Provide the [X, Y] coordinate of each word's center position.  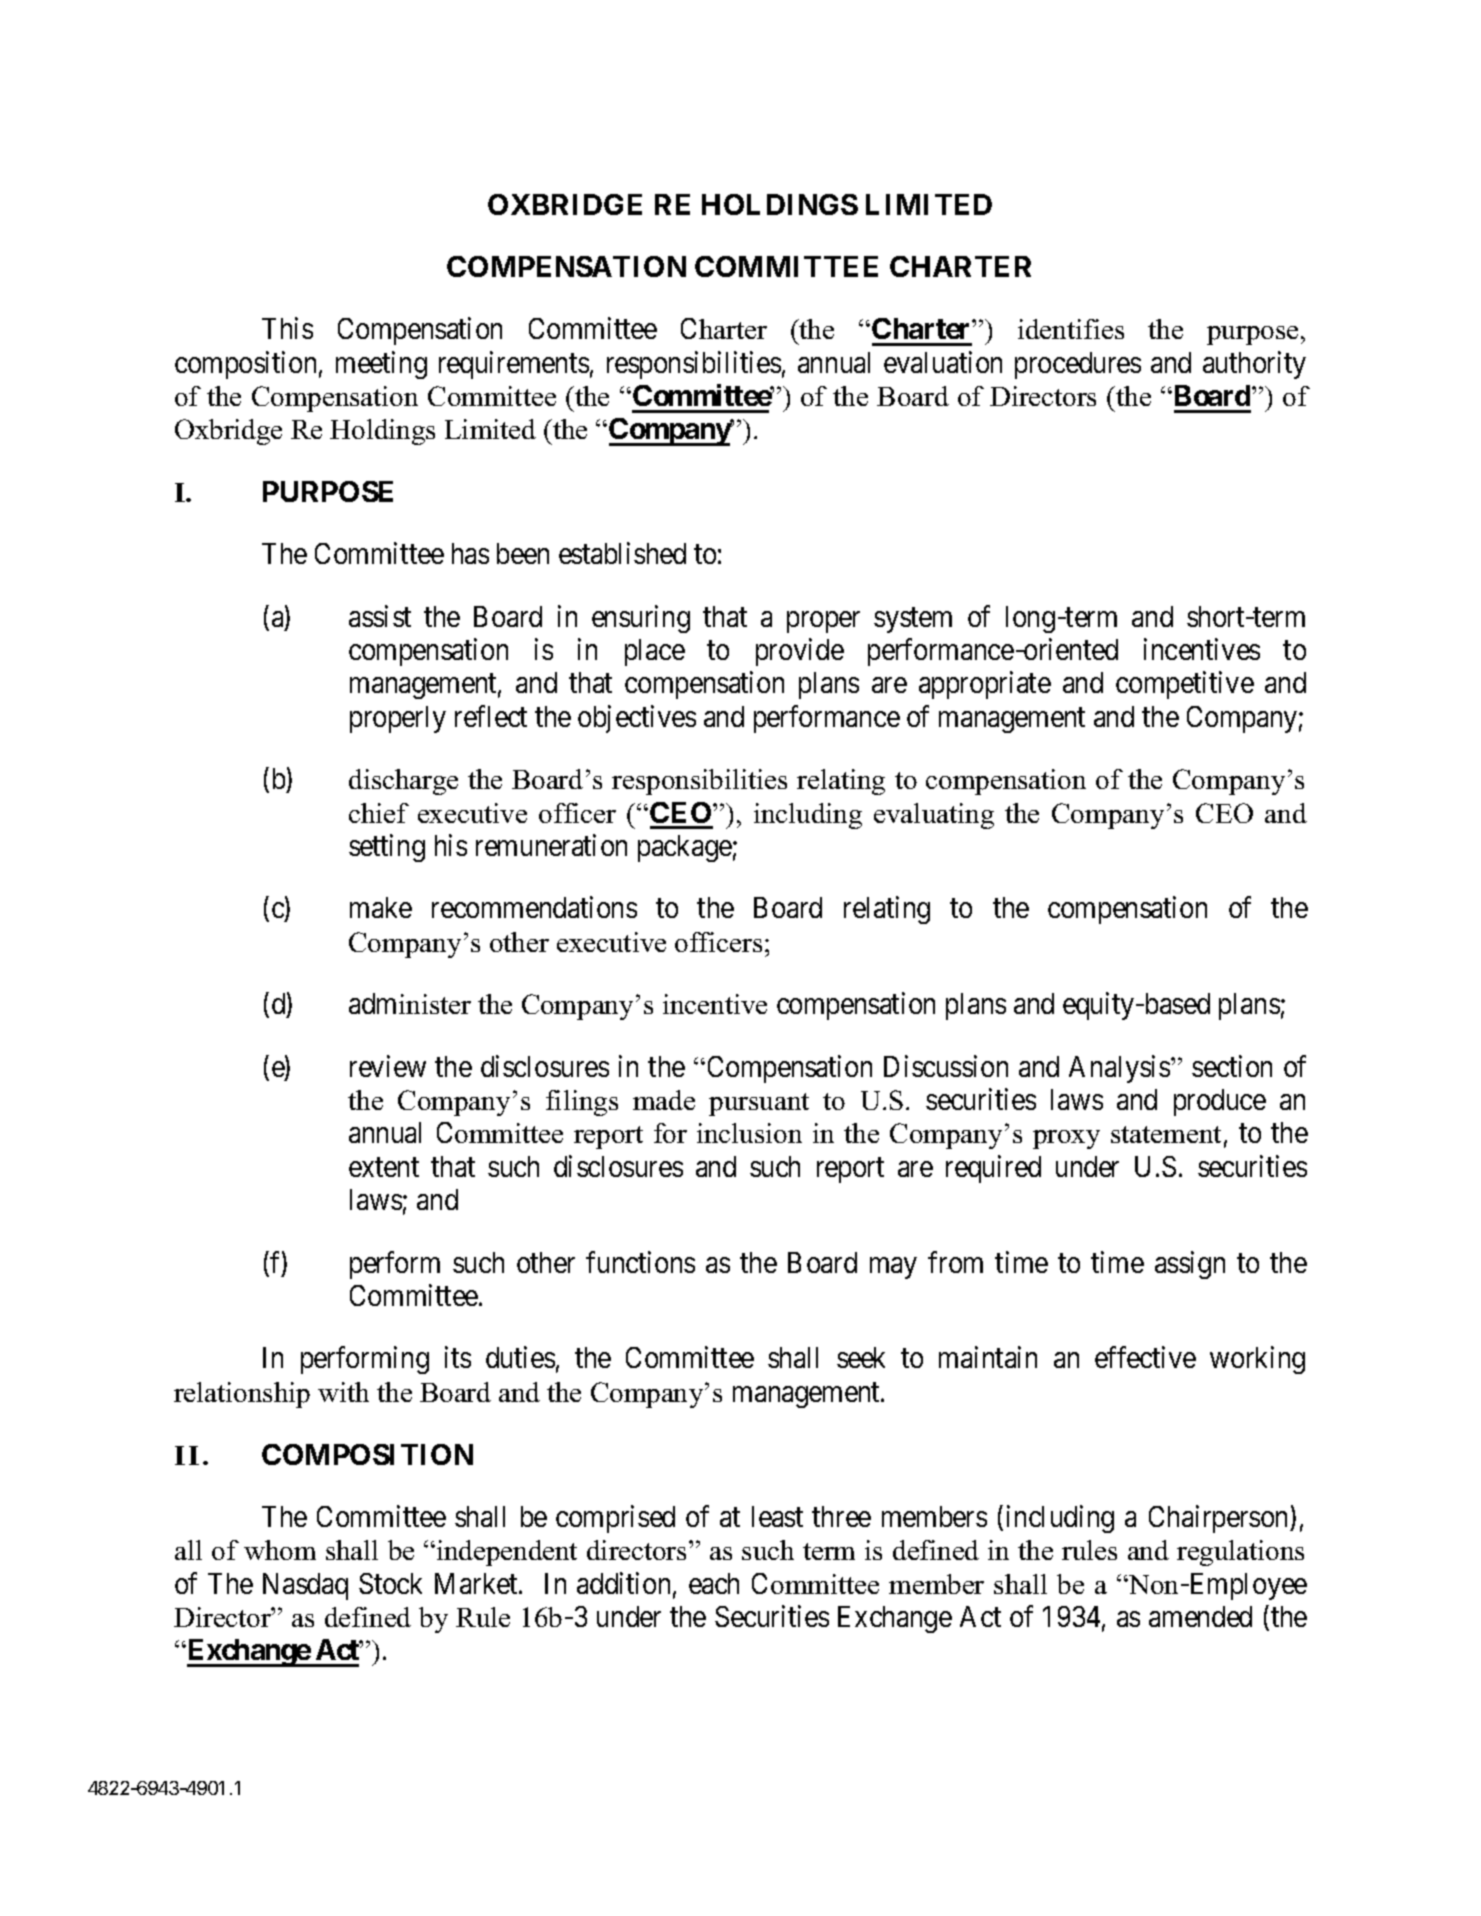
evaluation [943, 362]
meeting [381, 365]
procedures [1078, 365]
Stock [390, 1583]
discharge [403, 782]
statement [1166, 1134]
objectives [637, 719]
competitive [1185, 685]
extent [384, 1167]
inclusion [749, 1133]
